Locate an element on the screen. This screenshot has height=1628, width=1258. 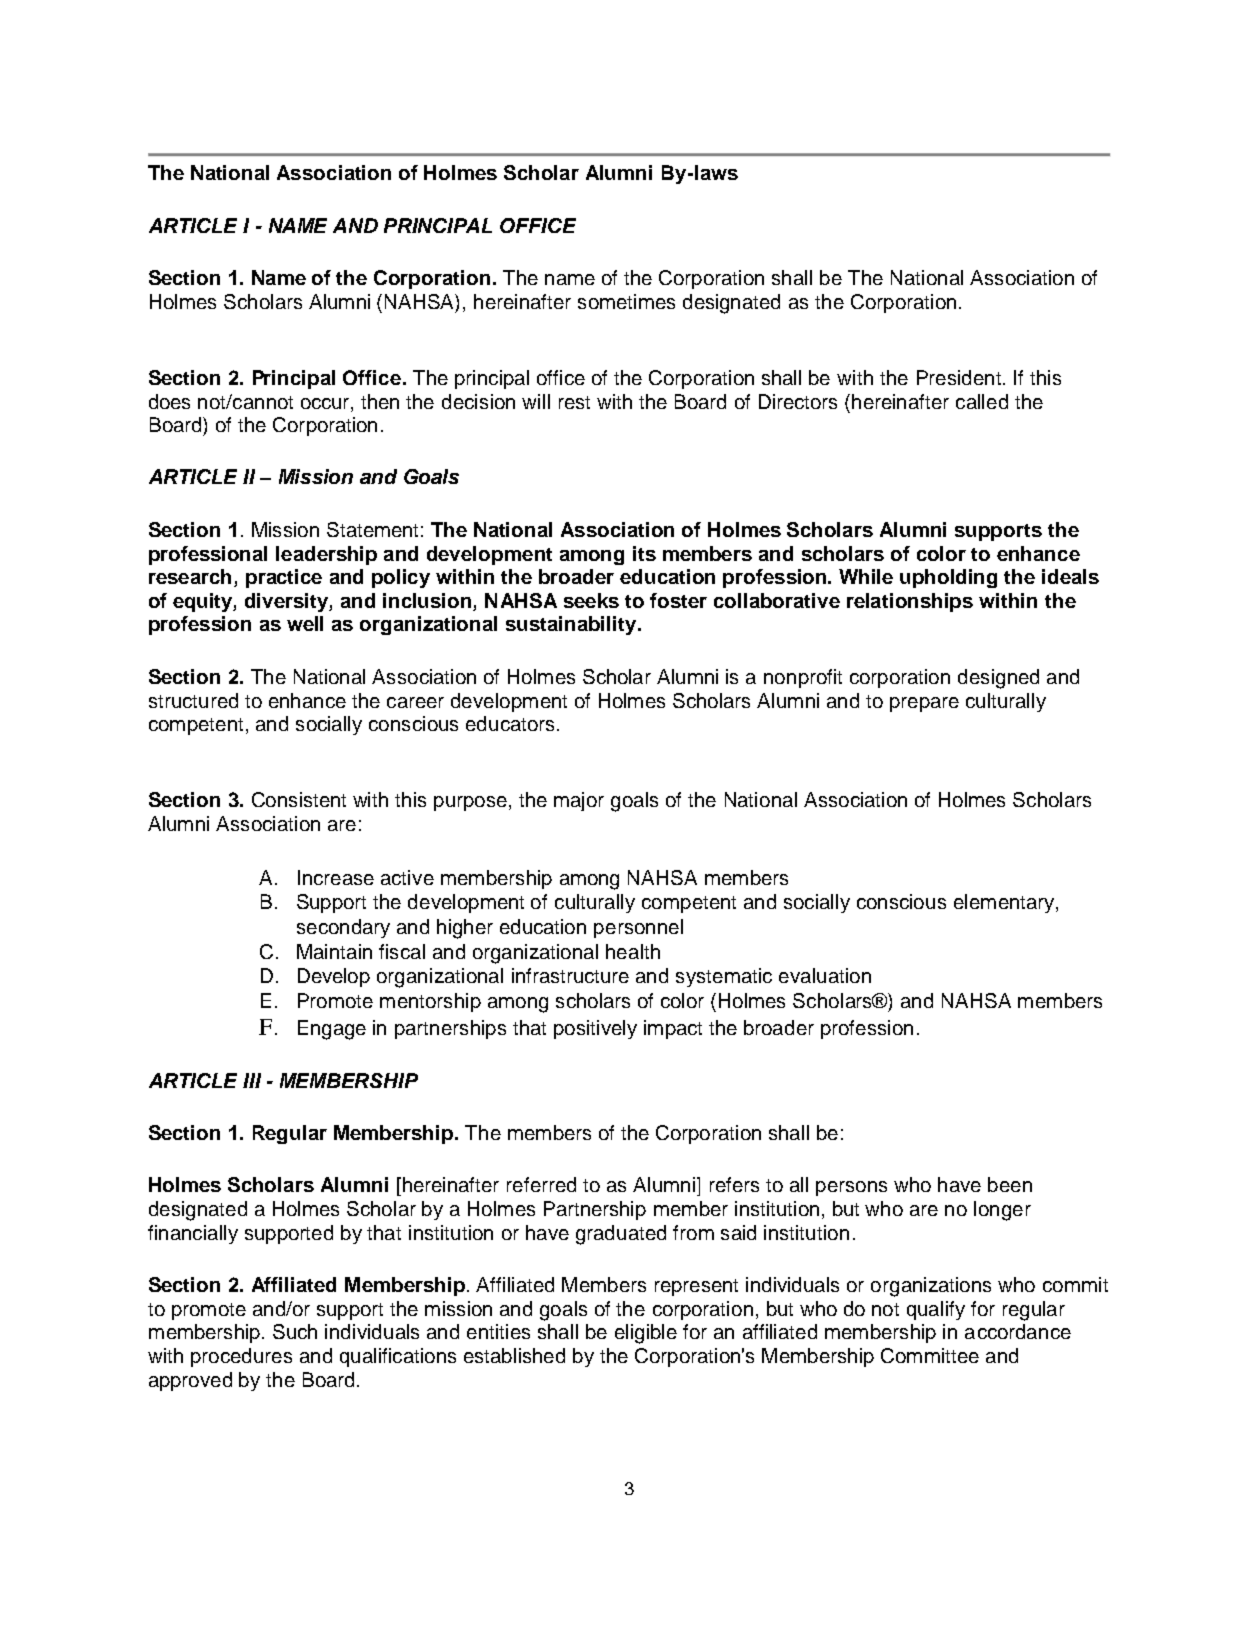
sometimes is located at coordinates (626, 301).
